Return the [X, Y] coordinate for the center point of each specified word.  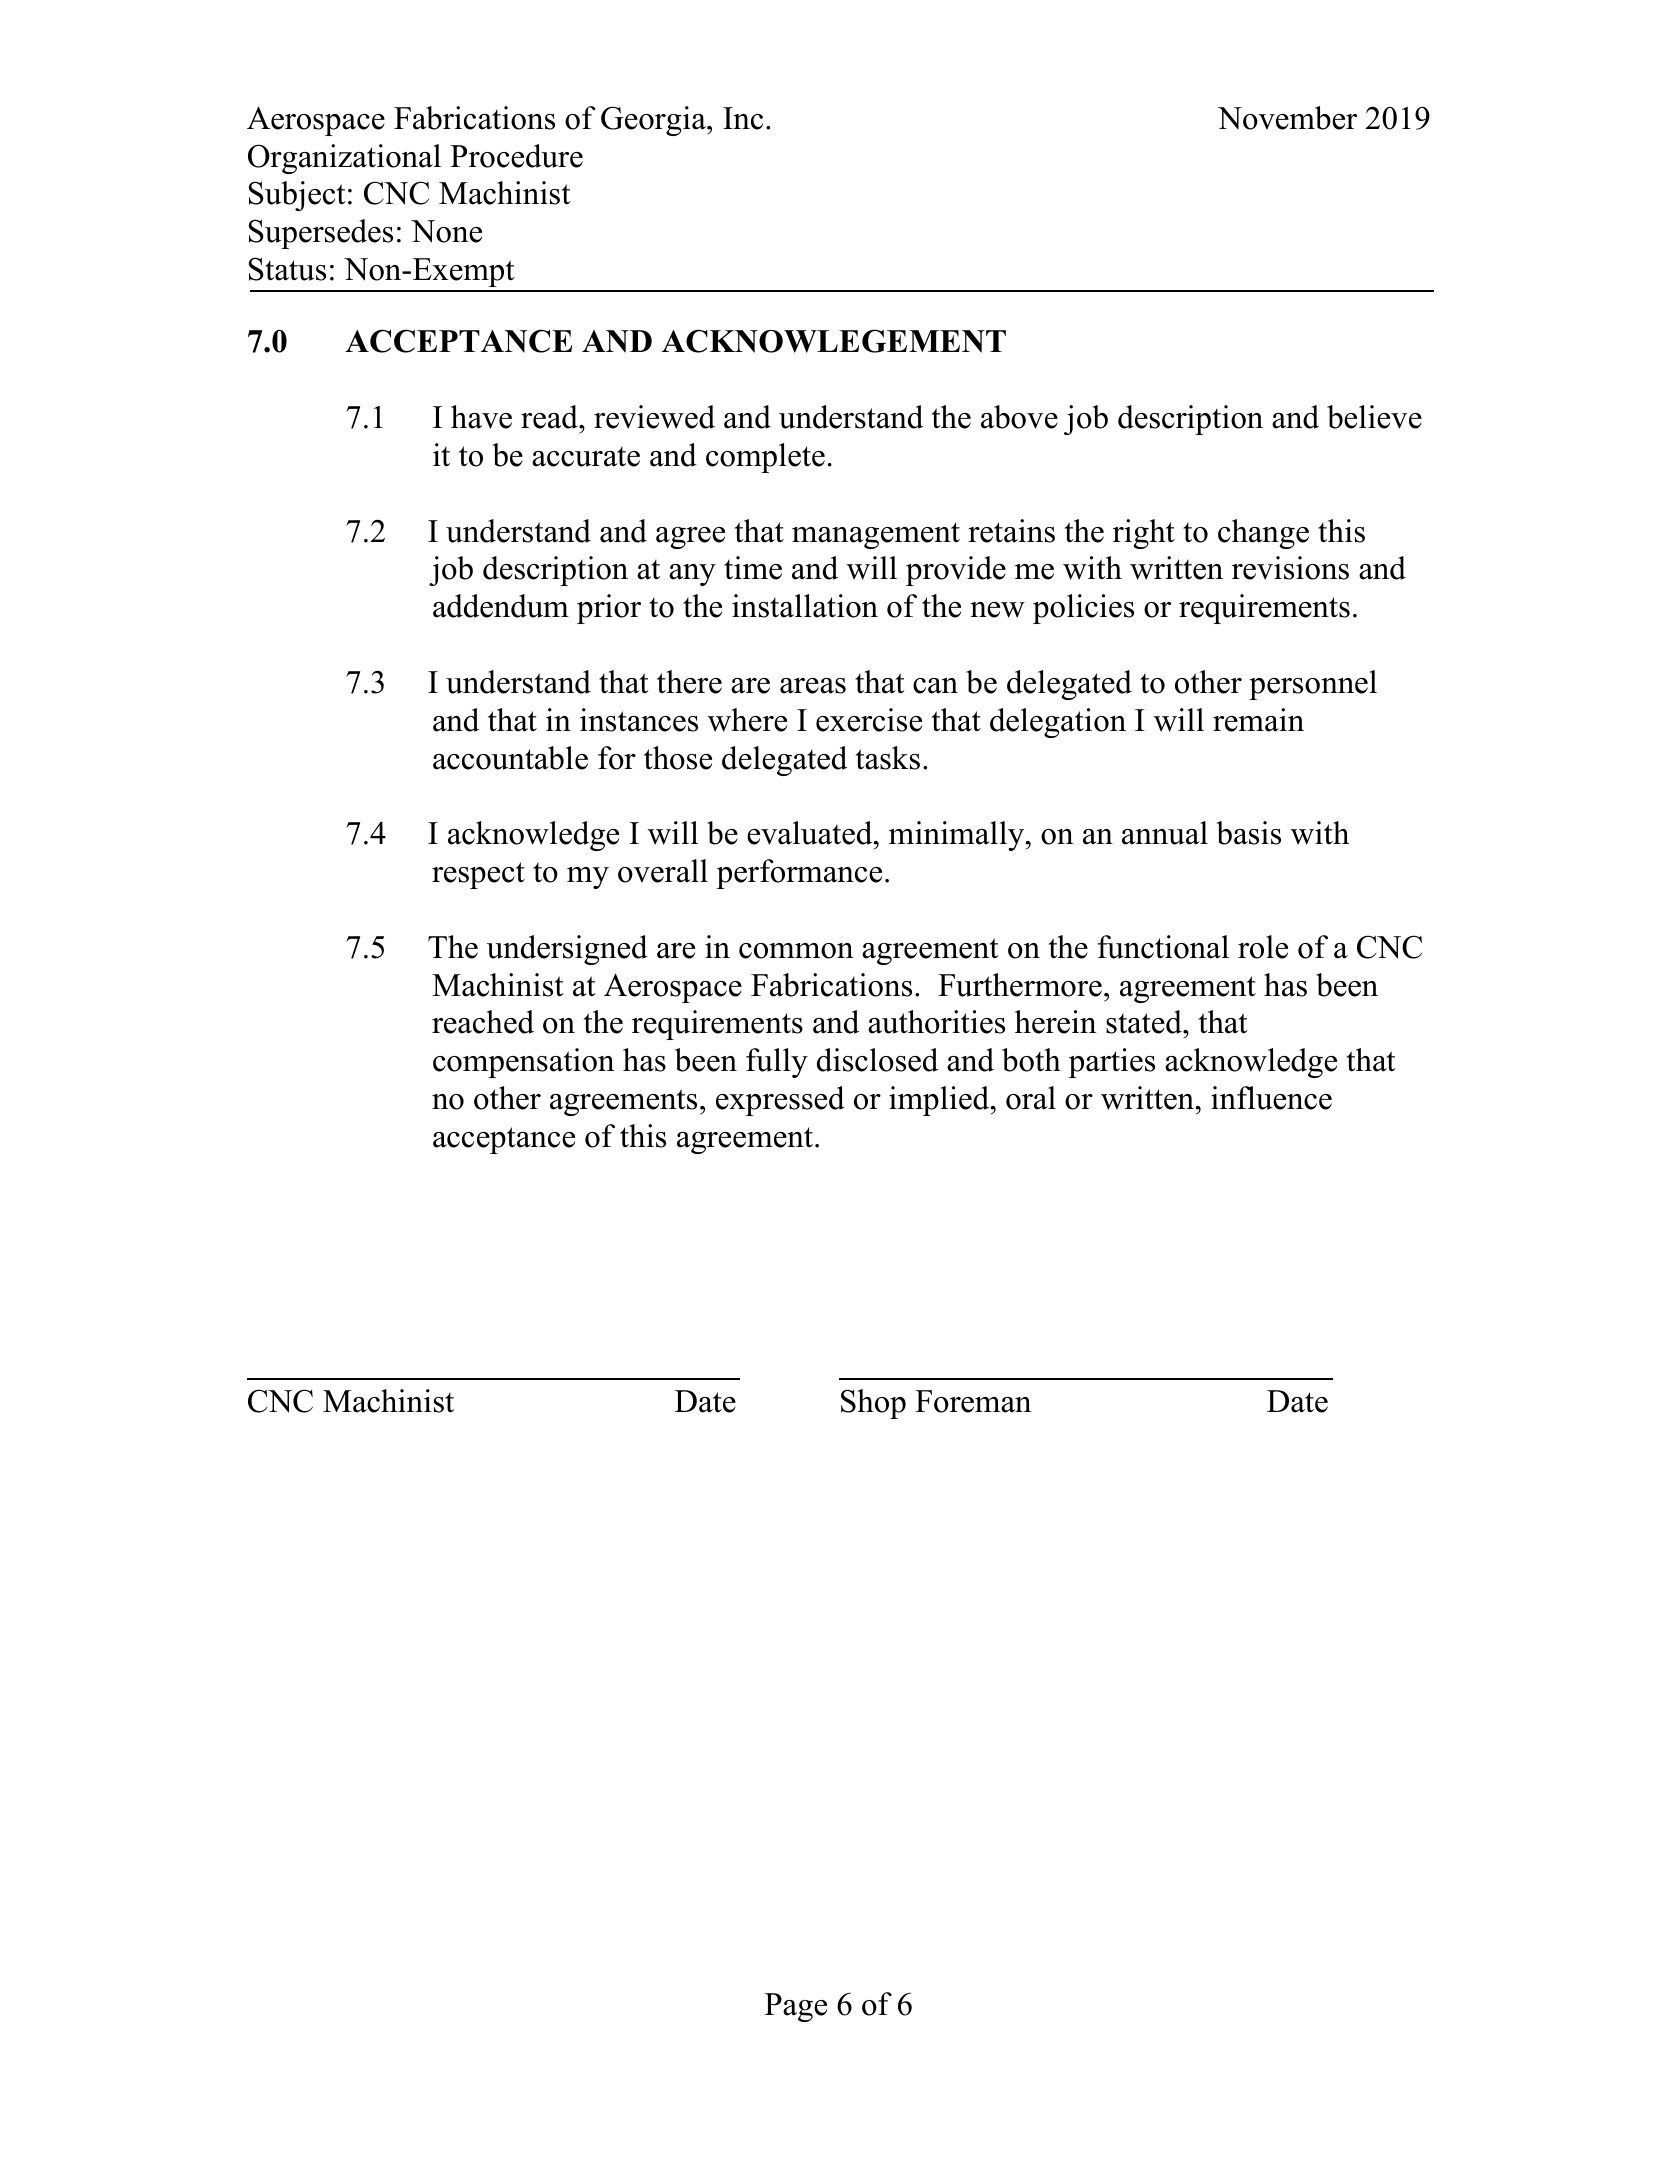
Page [796, 2007]
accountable [510, 758]
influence [1271, 1098]
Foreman [973, 1401]
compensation [523, 1063]
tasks [888, 758]
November [1287, 118]
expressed [780, 1101]
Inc [743, 118]
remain [1258, 720]
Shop [873, 1404]
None [446, 231]
